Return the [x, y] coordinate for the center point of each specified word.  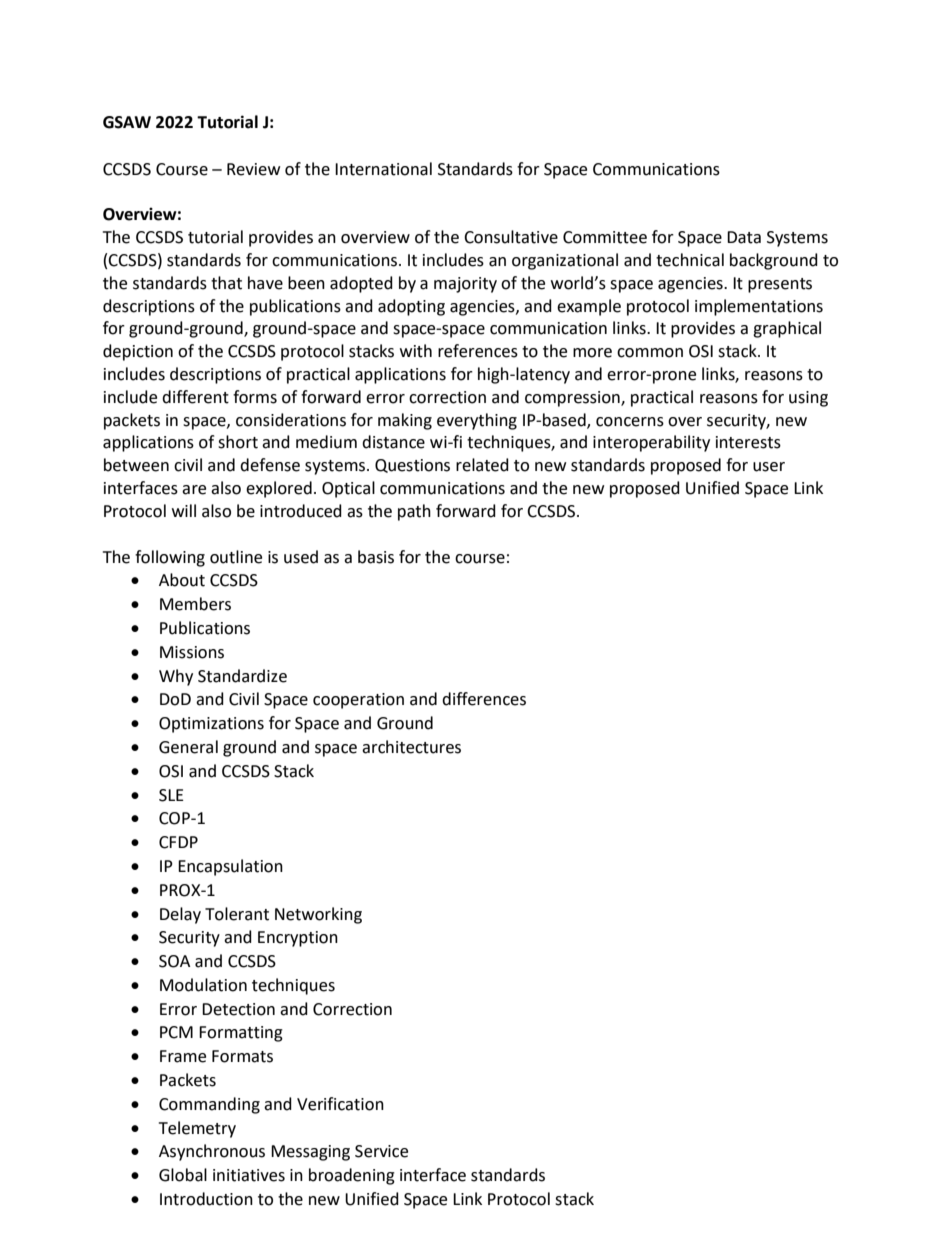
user [769, 467]
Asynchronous [212, 1152]
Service [381, 1151]
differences [484, 699]
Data [744, 237]
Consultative [511, 237]
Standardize [242, 676]
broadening [352, 1176]
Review [253, 169]
